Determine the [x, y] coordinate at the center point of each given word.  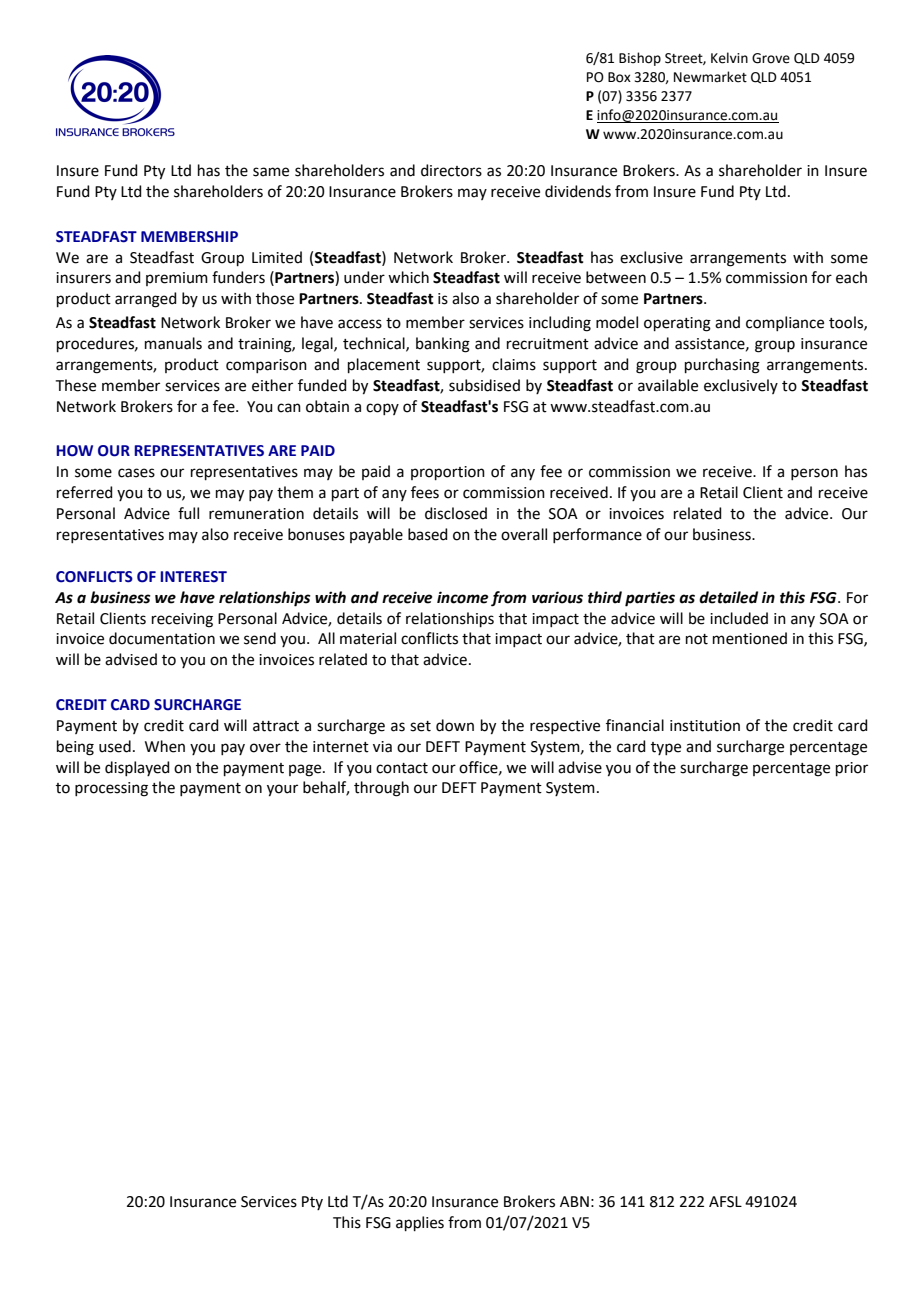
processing [111, 789]
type [666, 748]
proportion [448, 473]
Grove [771, 58]
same [271, 172]
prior [852, 769]
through [381, 789]
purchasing [722, 366]
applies [420, 1223]
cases [136, 473]
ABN [574, 1201]
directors [451, 170]
